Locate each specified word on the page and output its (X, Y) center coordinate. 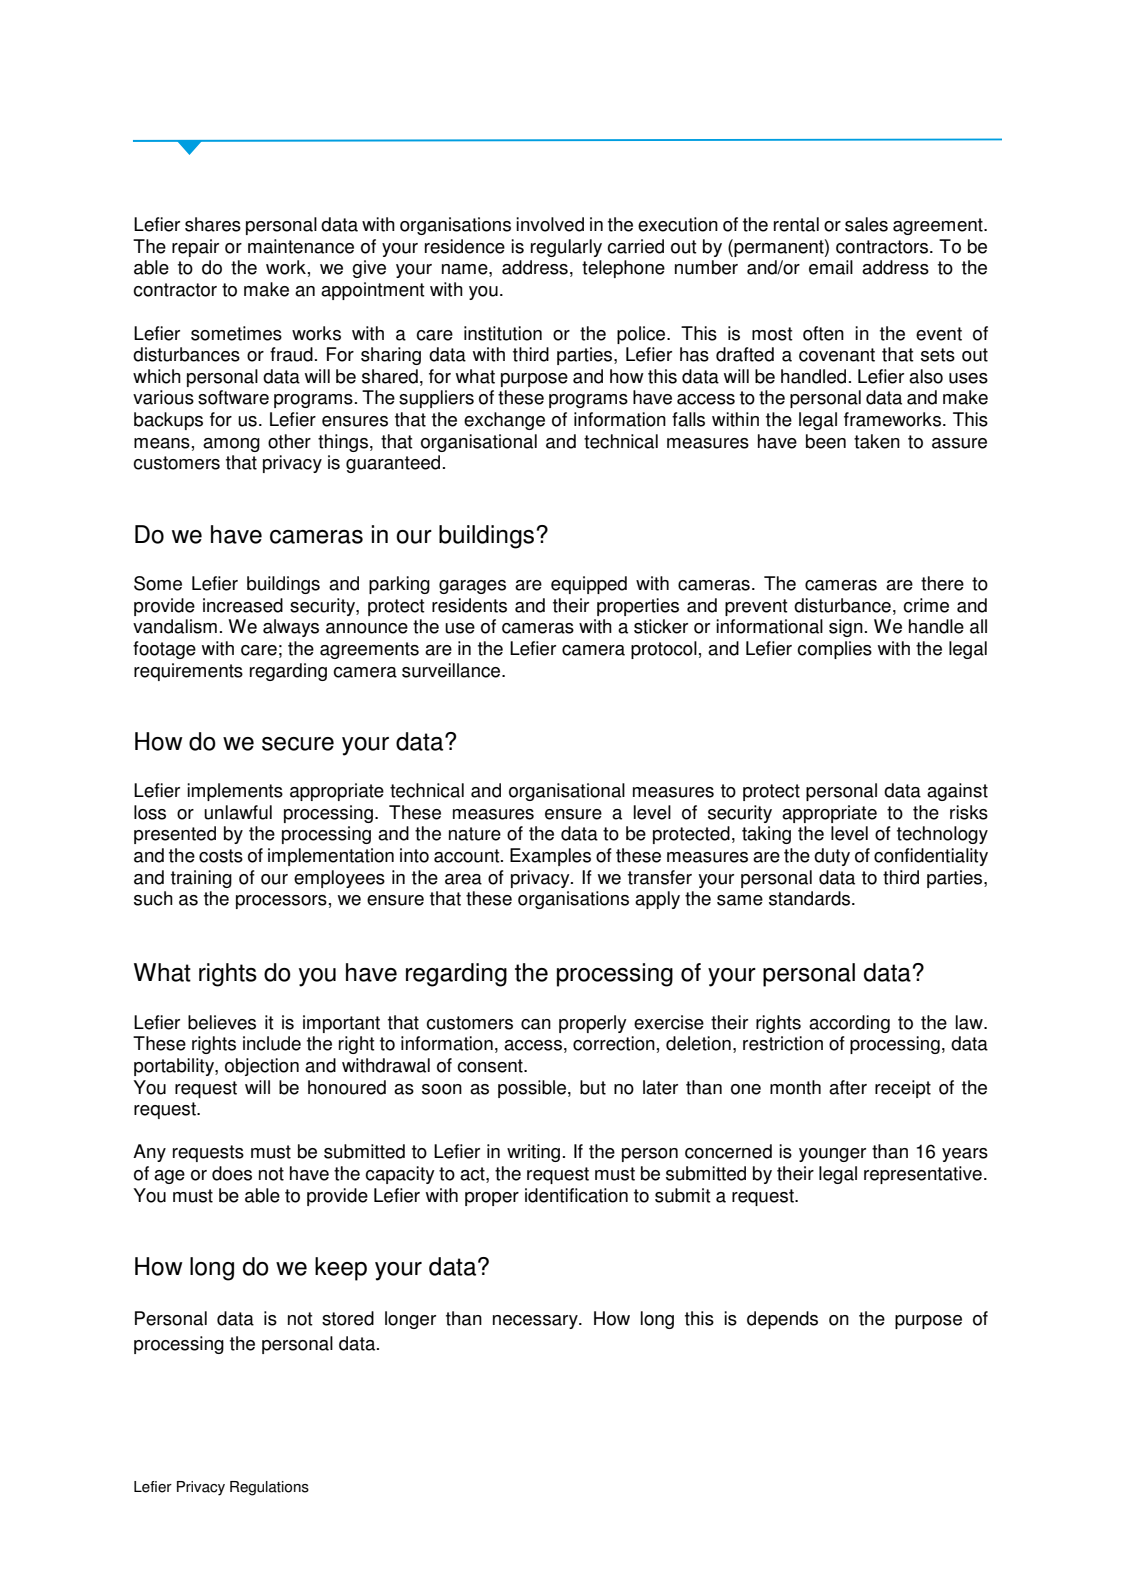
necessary (536, 1322)
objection (262, 1067)
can (536, 1024)
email (831, 267)
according (849, 1024)
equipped (589, 585)
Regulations (269, 1488)
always (291, 628)
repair (195, 248)
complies (834, 650)
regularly (566, 248)
